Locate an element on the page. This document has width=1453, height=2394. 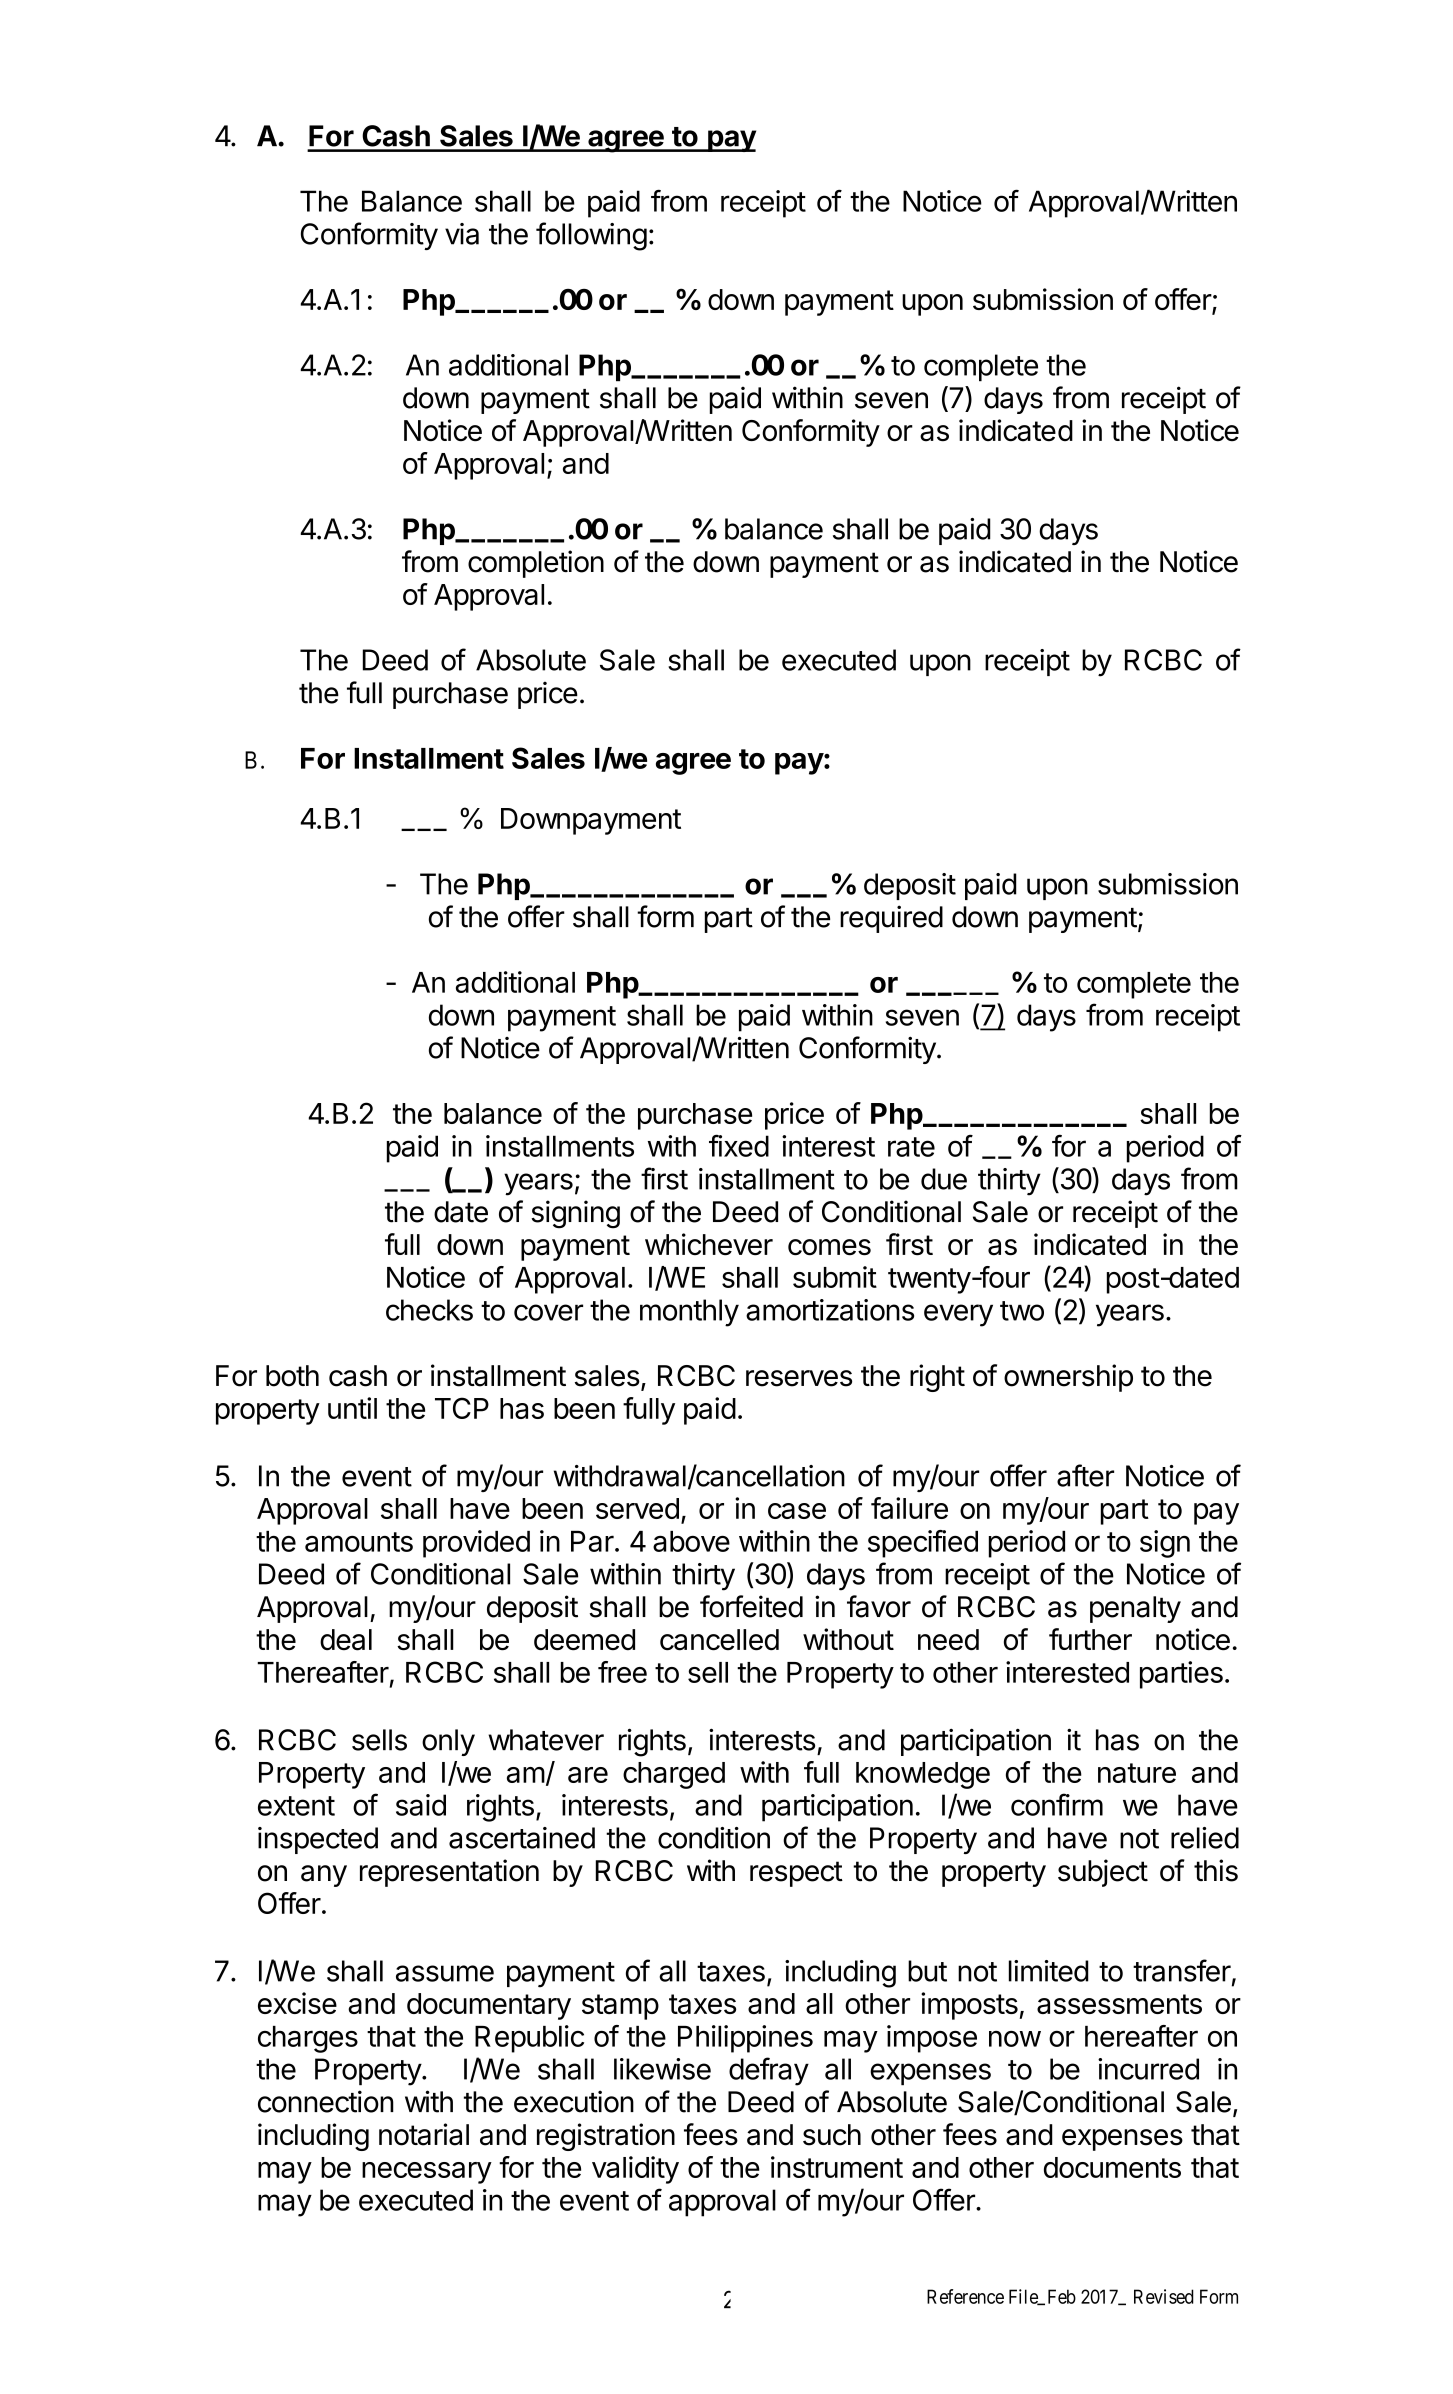
via is located at coordinates (462, 234).
